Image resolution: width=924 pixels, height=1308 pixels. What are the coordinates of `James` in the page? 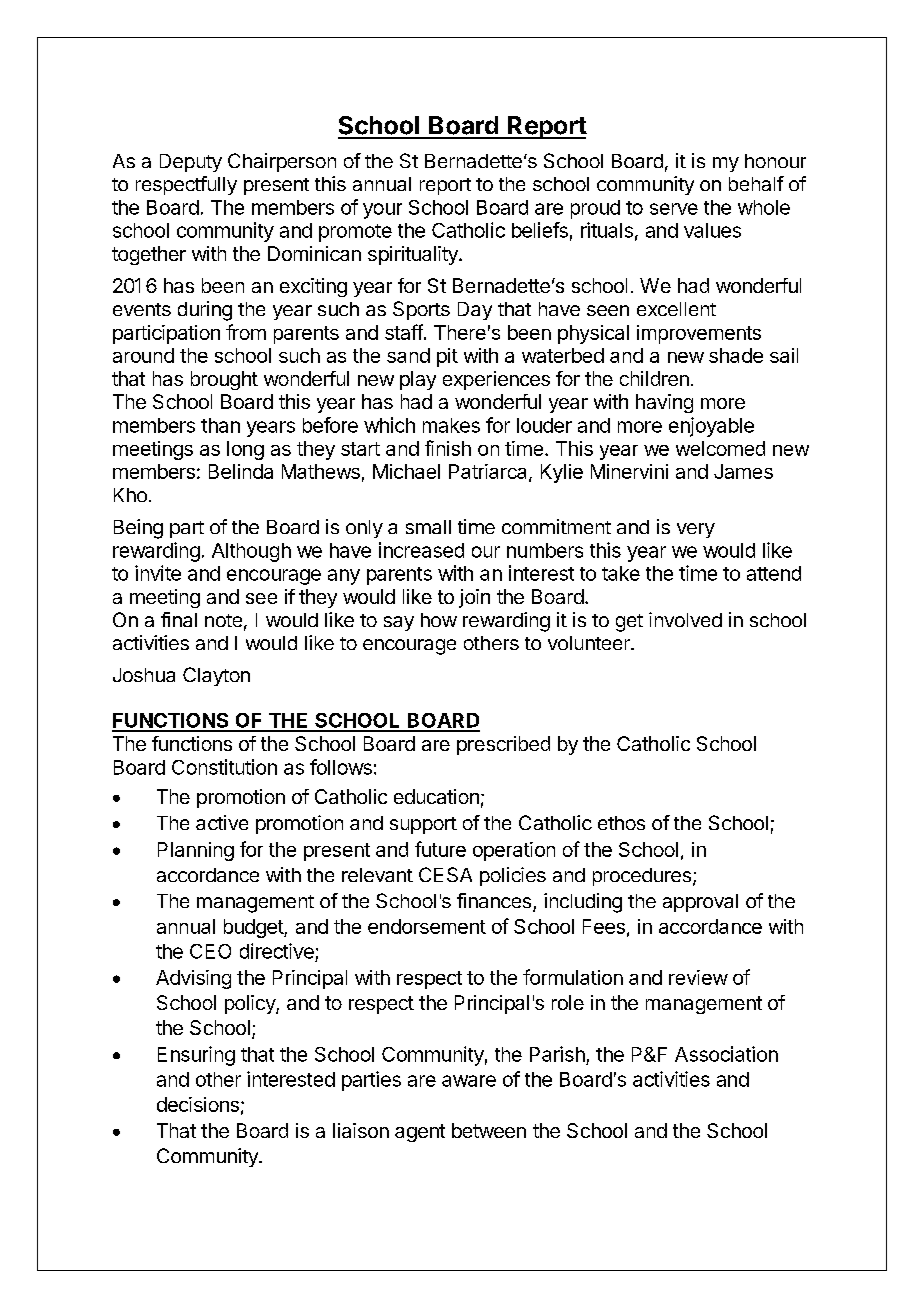 It's located at (743, 471).
